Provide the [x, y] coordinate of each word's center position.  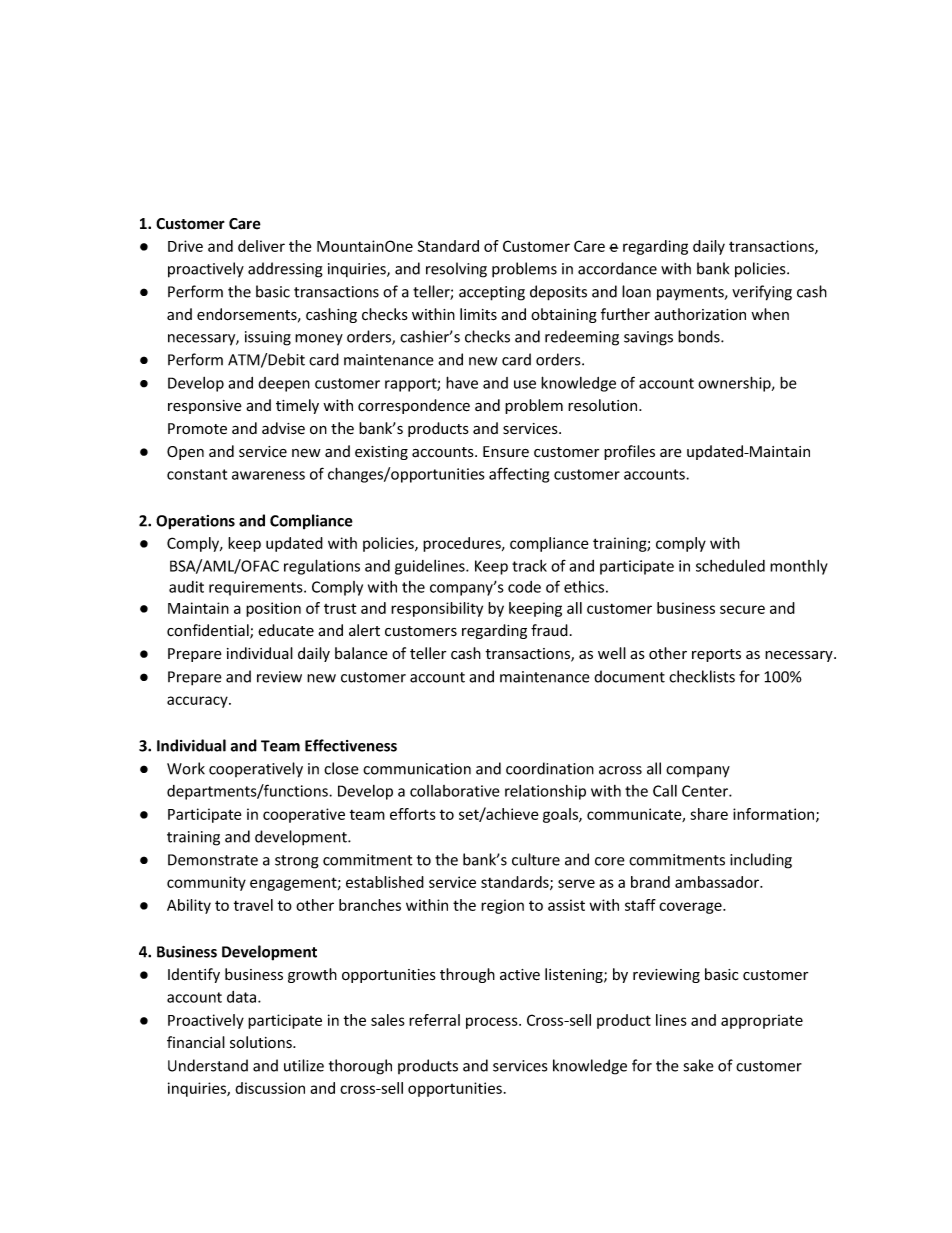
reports [716, 655]
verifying [762, 293]
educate [286, 630]
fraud [549, 630]
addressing [285, 270]
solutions [262, 1042]
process [493, 1023]
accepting [492, 293]
